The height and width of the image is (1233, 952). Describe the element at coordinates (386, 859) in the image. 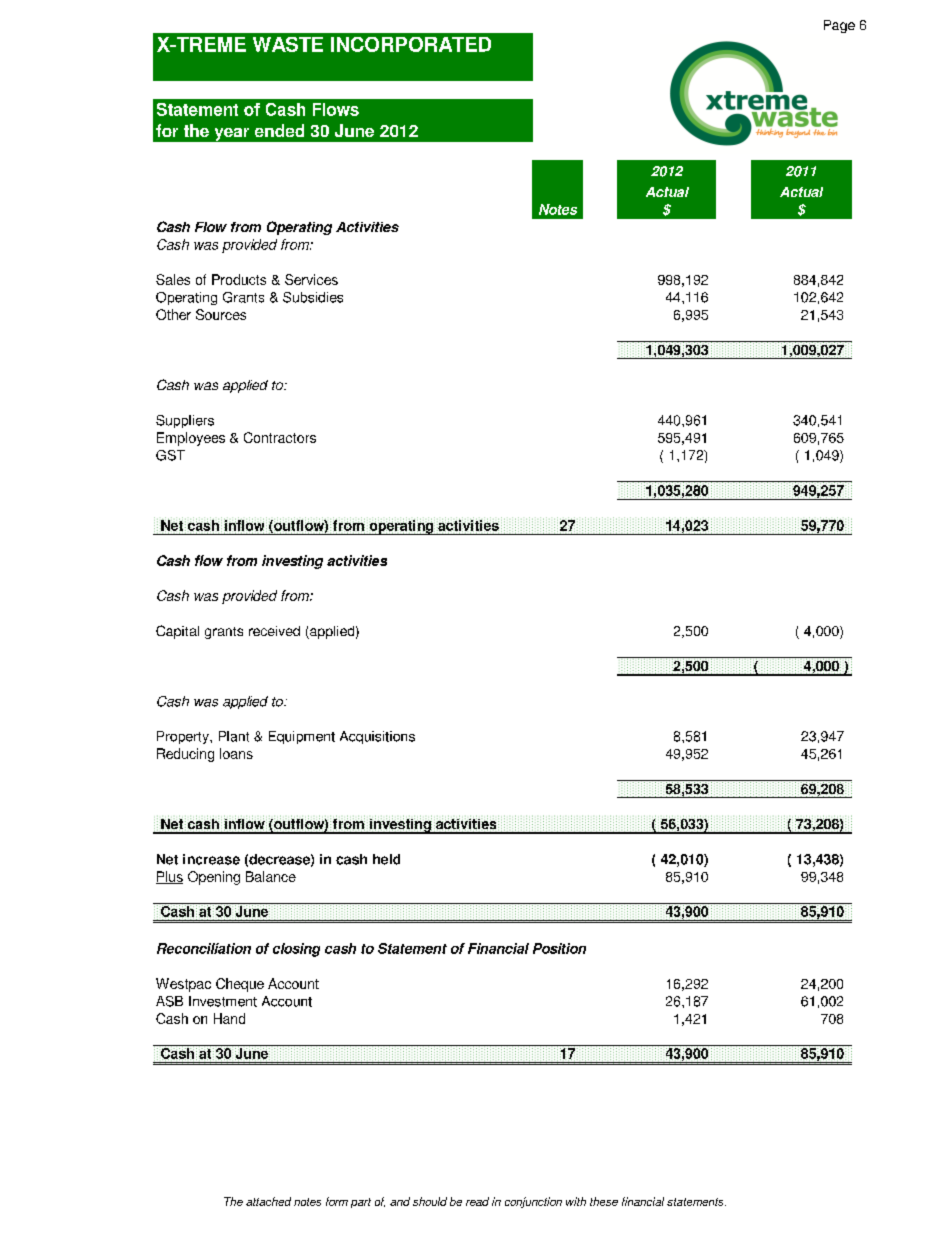

I see `held` at that location.
